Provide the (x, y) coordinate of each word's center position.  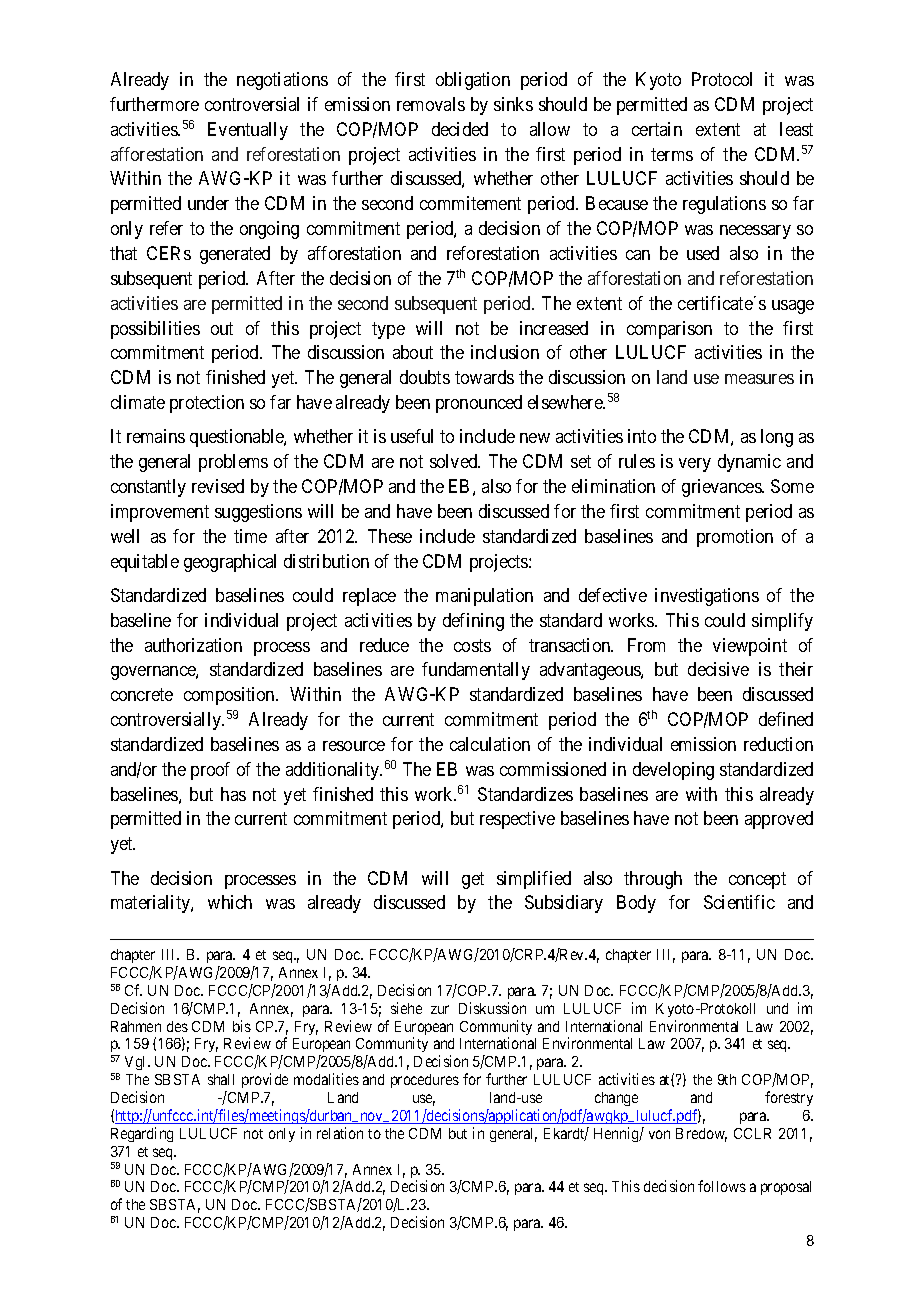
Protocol (722, 79)
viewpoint (750, 647)
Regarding (142, 1134)
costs (472, 645)
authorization (193, 645)
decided (460, 129)
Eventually (248, 131)
